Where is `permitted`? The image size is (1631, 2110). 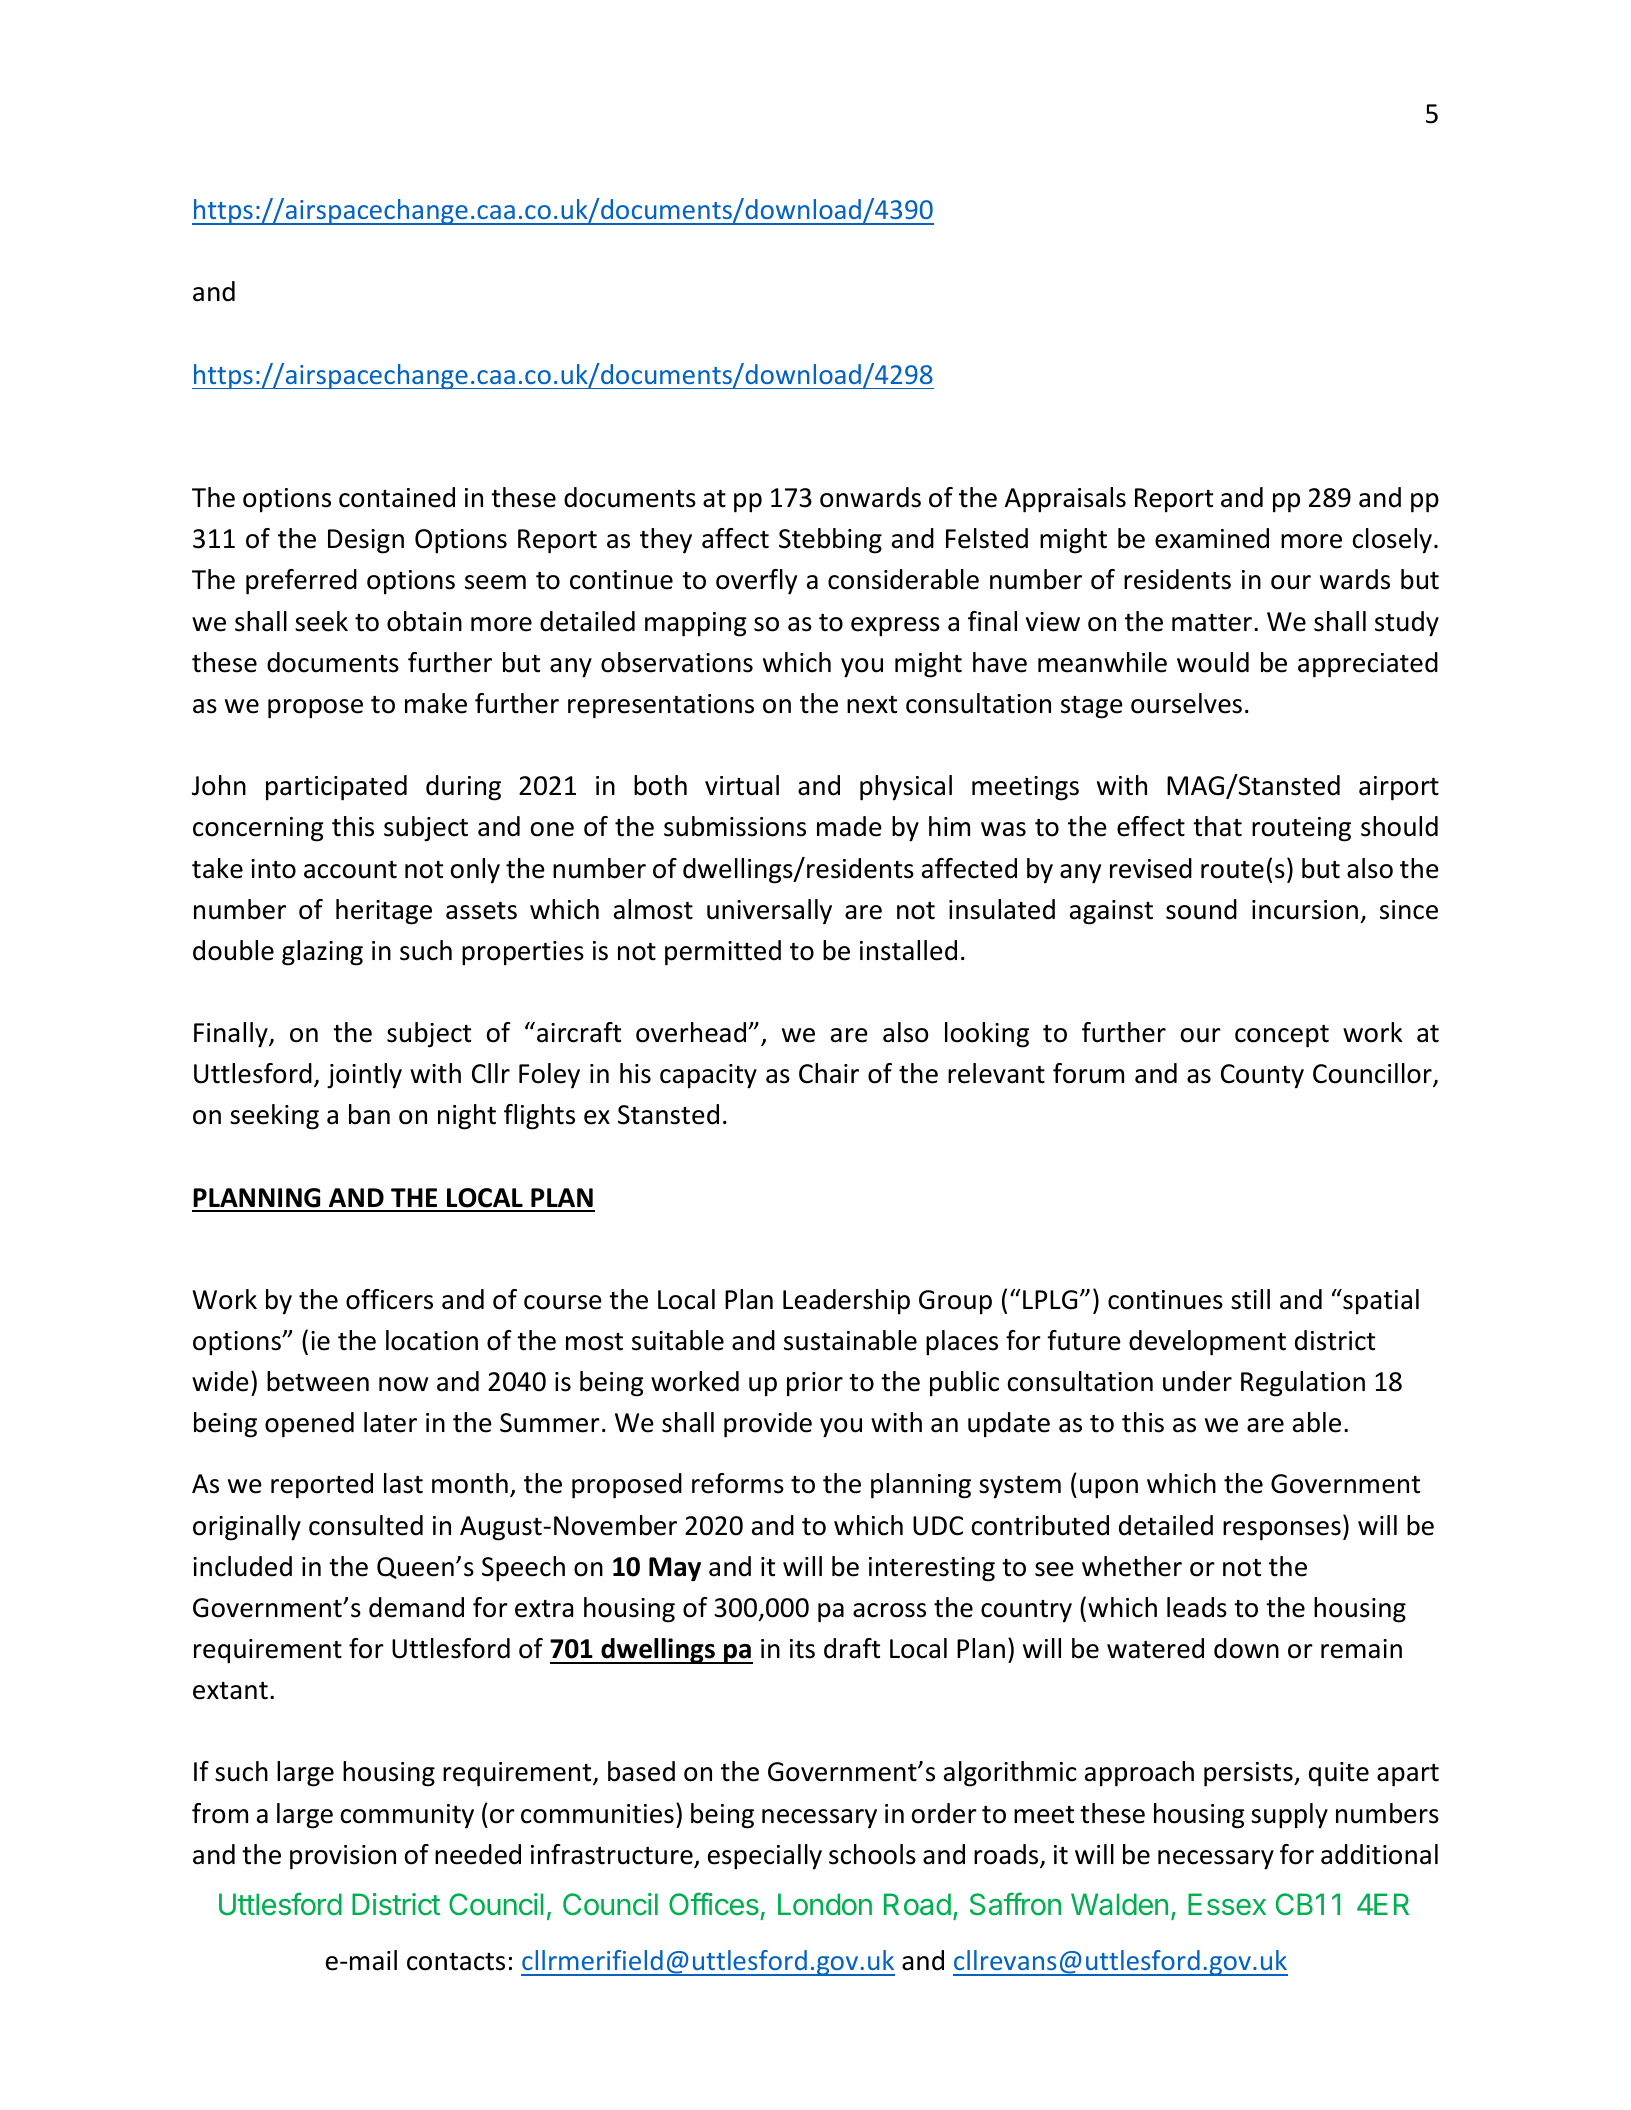 permitted is located at coordinates (723, 953).
